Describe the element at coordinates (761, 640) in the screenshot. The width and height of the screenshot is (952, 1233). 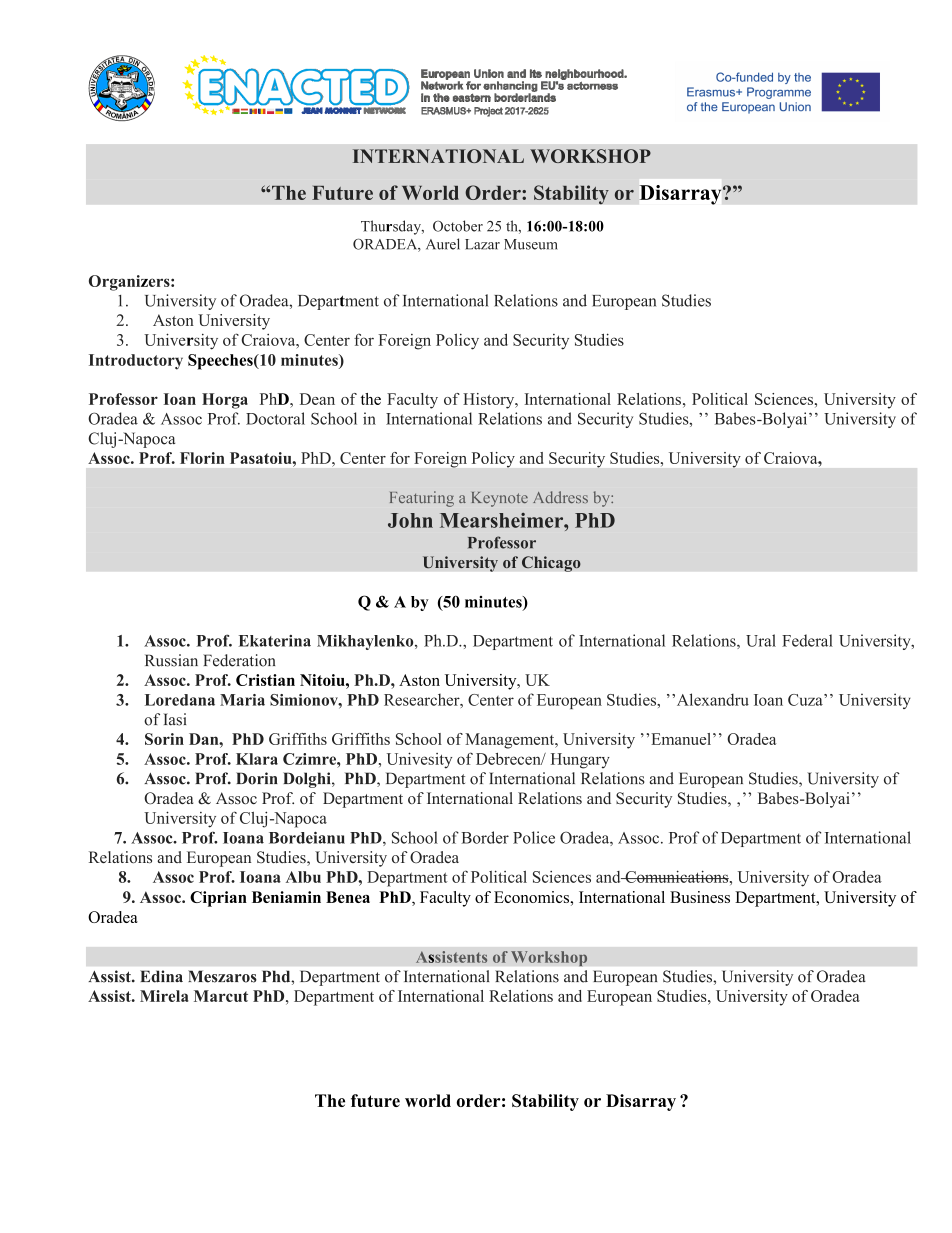
I see `Ural` at that location.
